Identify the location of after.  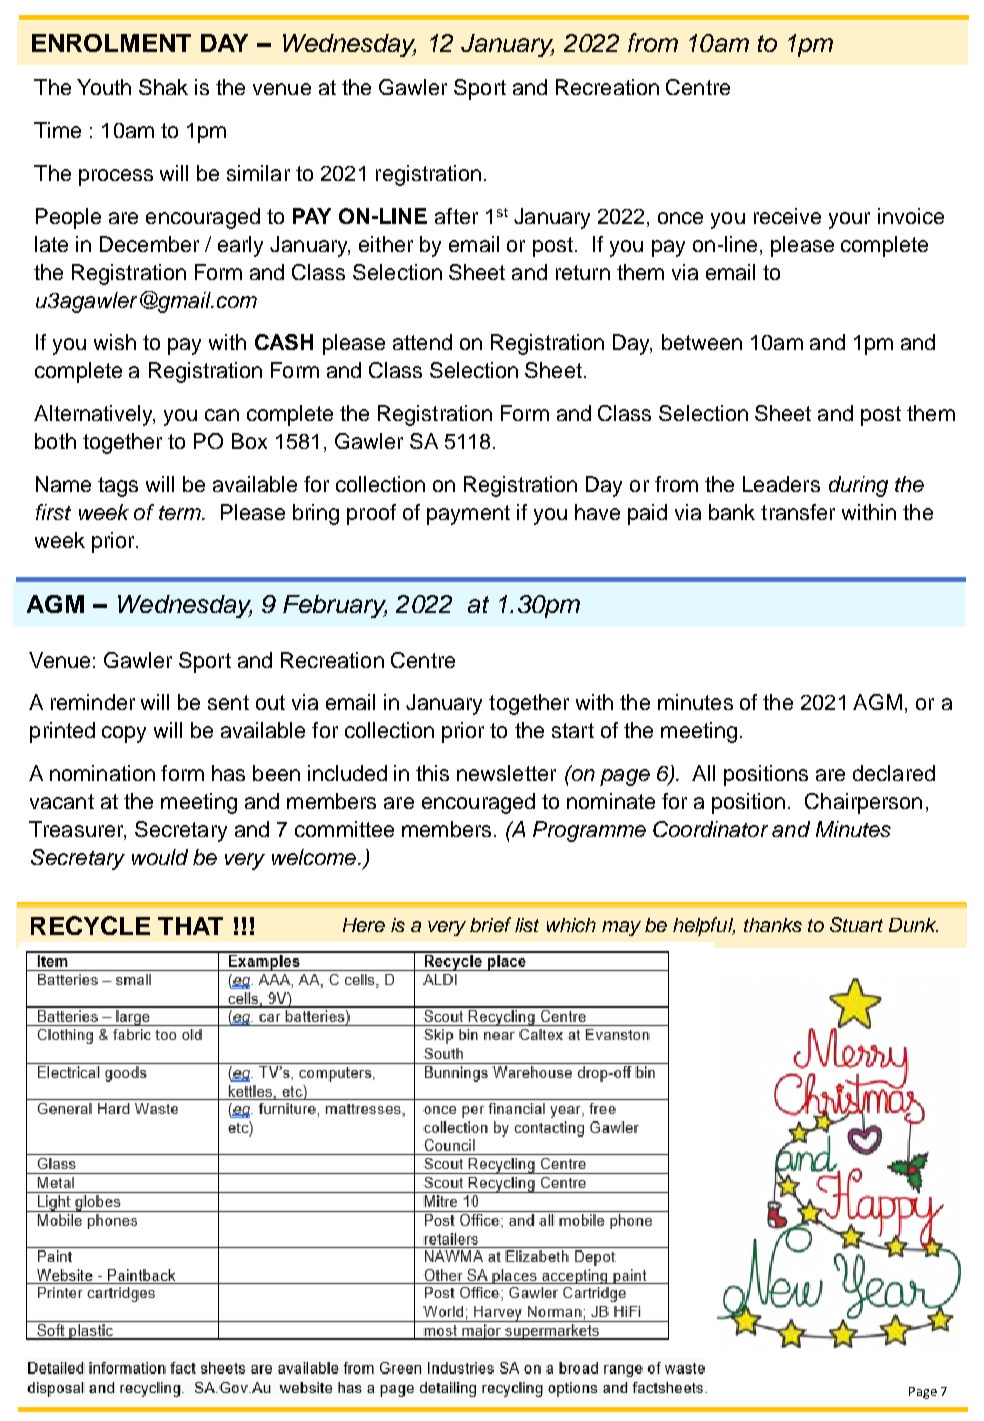
(456, 216).
